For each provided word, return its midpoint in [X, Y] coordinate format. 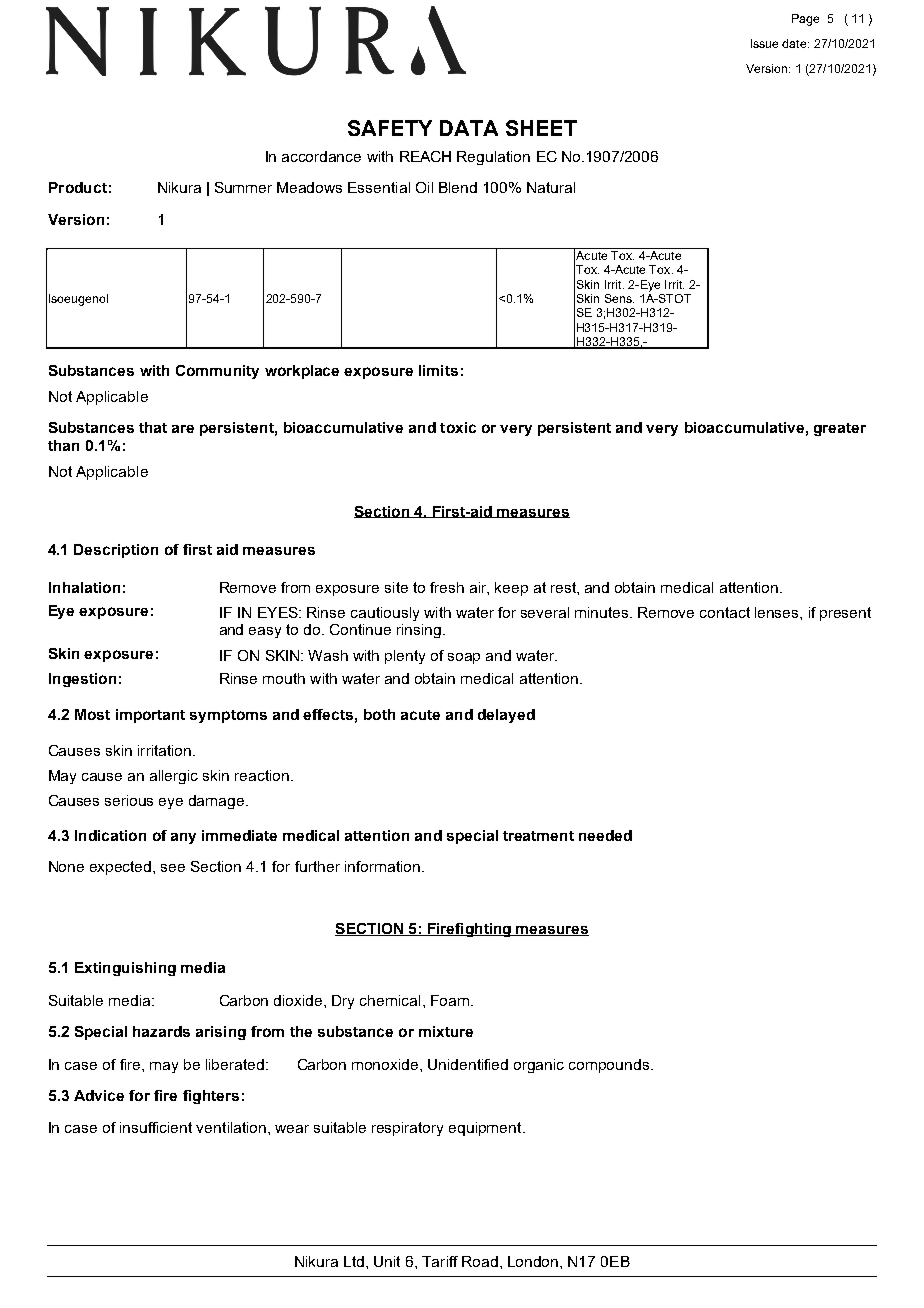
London [534, 1261]
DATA [469, 128]
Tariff [440, 1261]
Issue [764, 43]
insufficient [156, 1127]
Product [78, 187]
